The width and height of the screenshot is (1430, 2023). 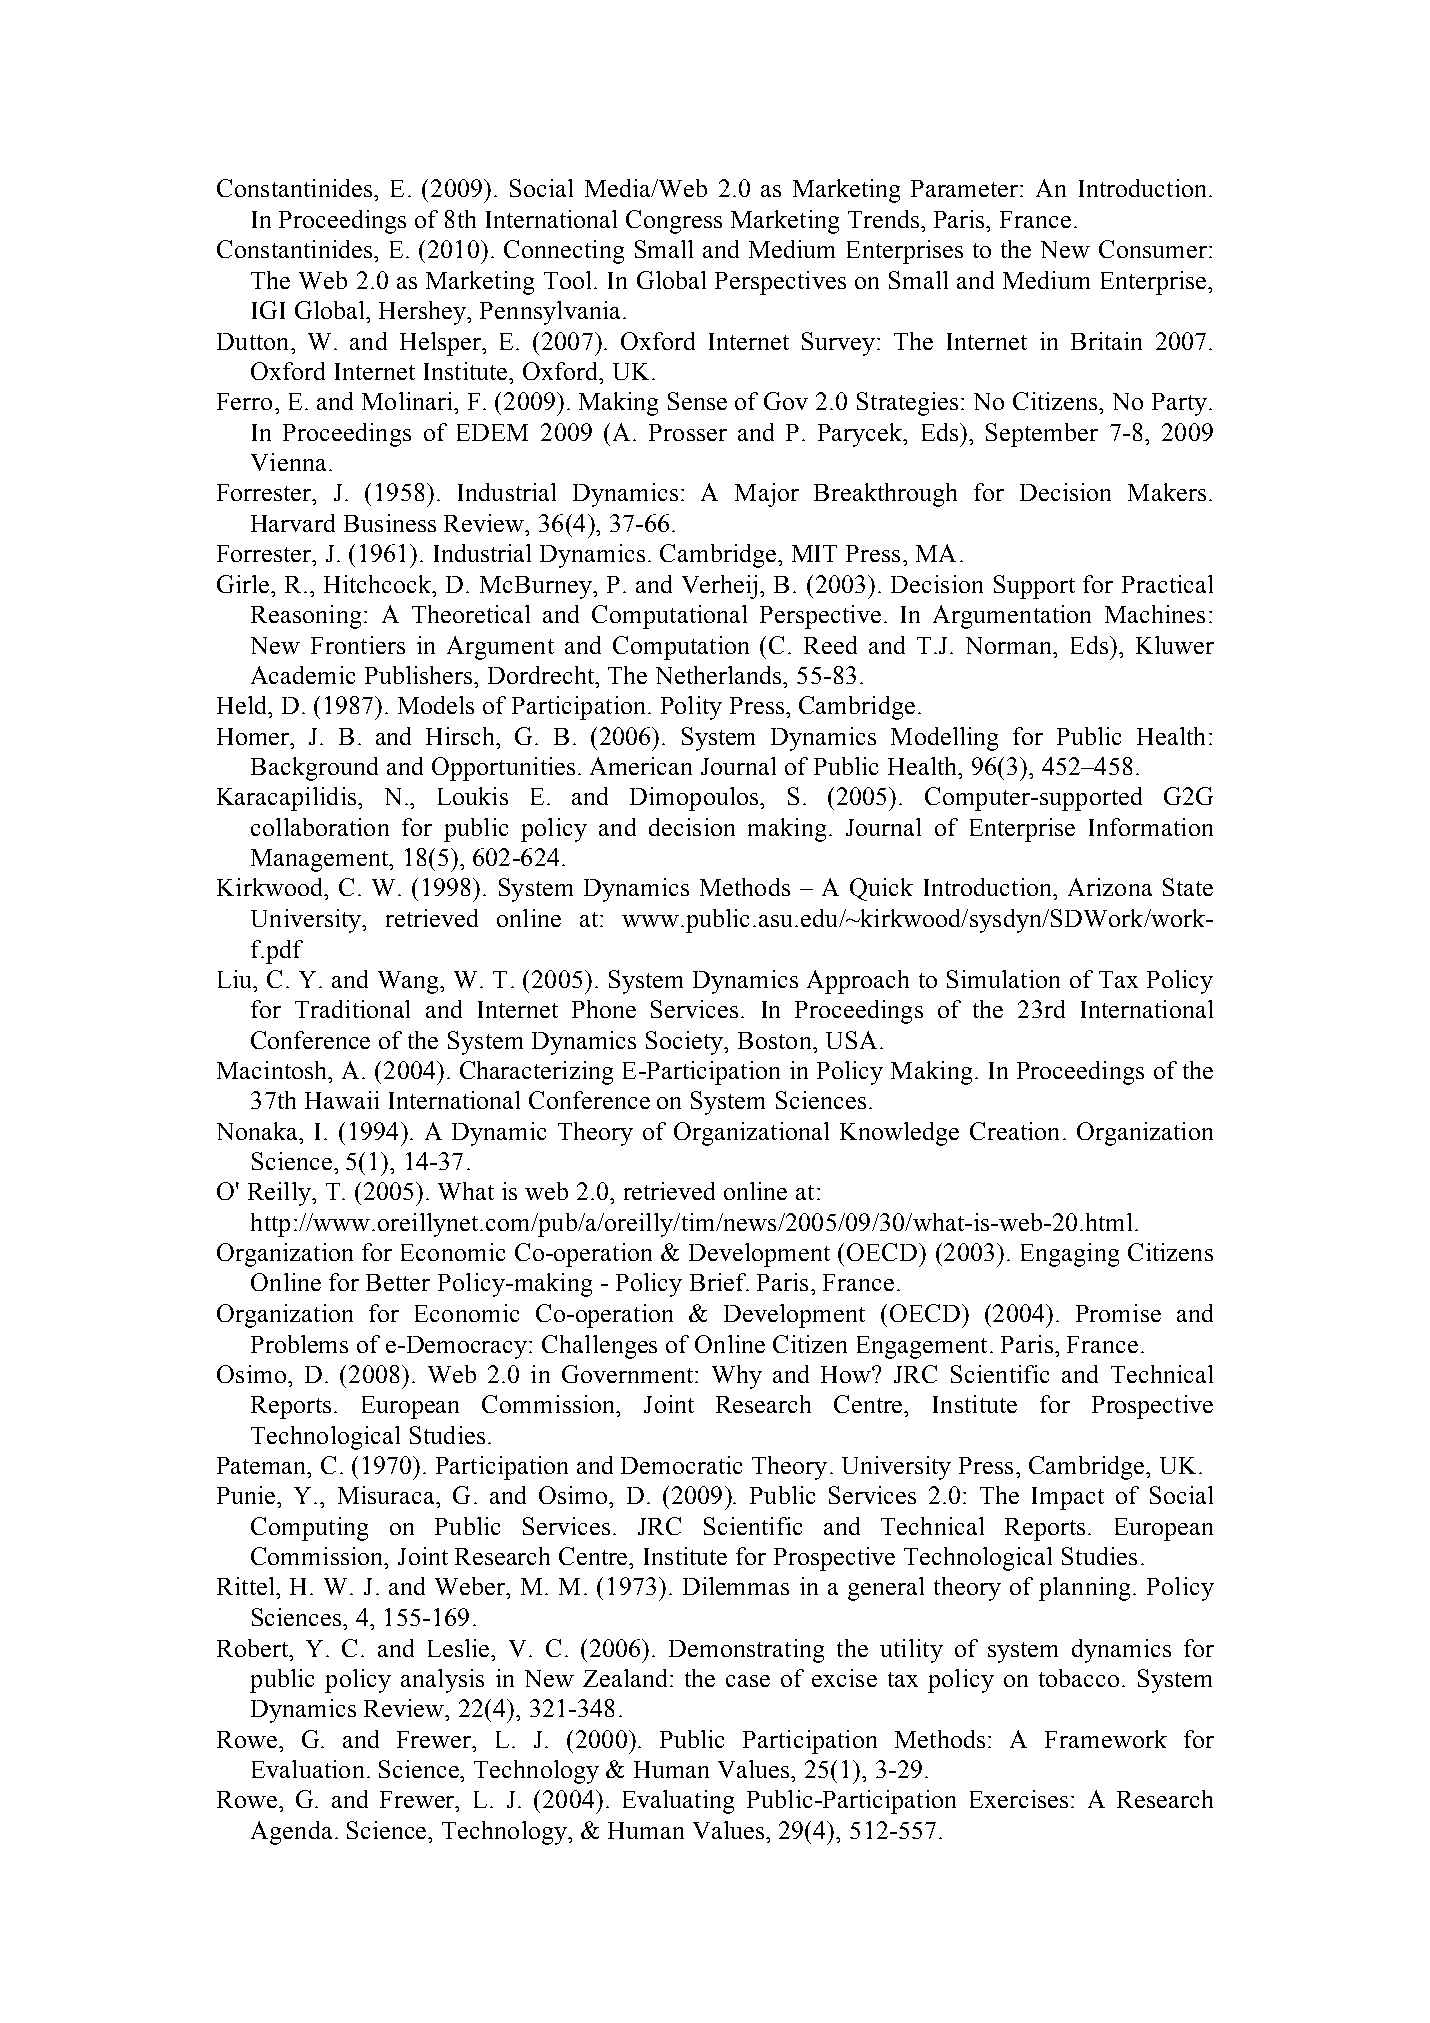 I want to click on Society, so click(x=686, y=1043).
